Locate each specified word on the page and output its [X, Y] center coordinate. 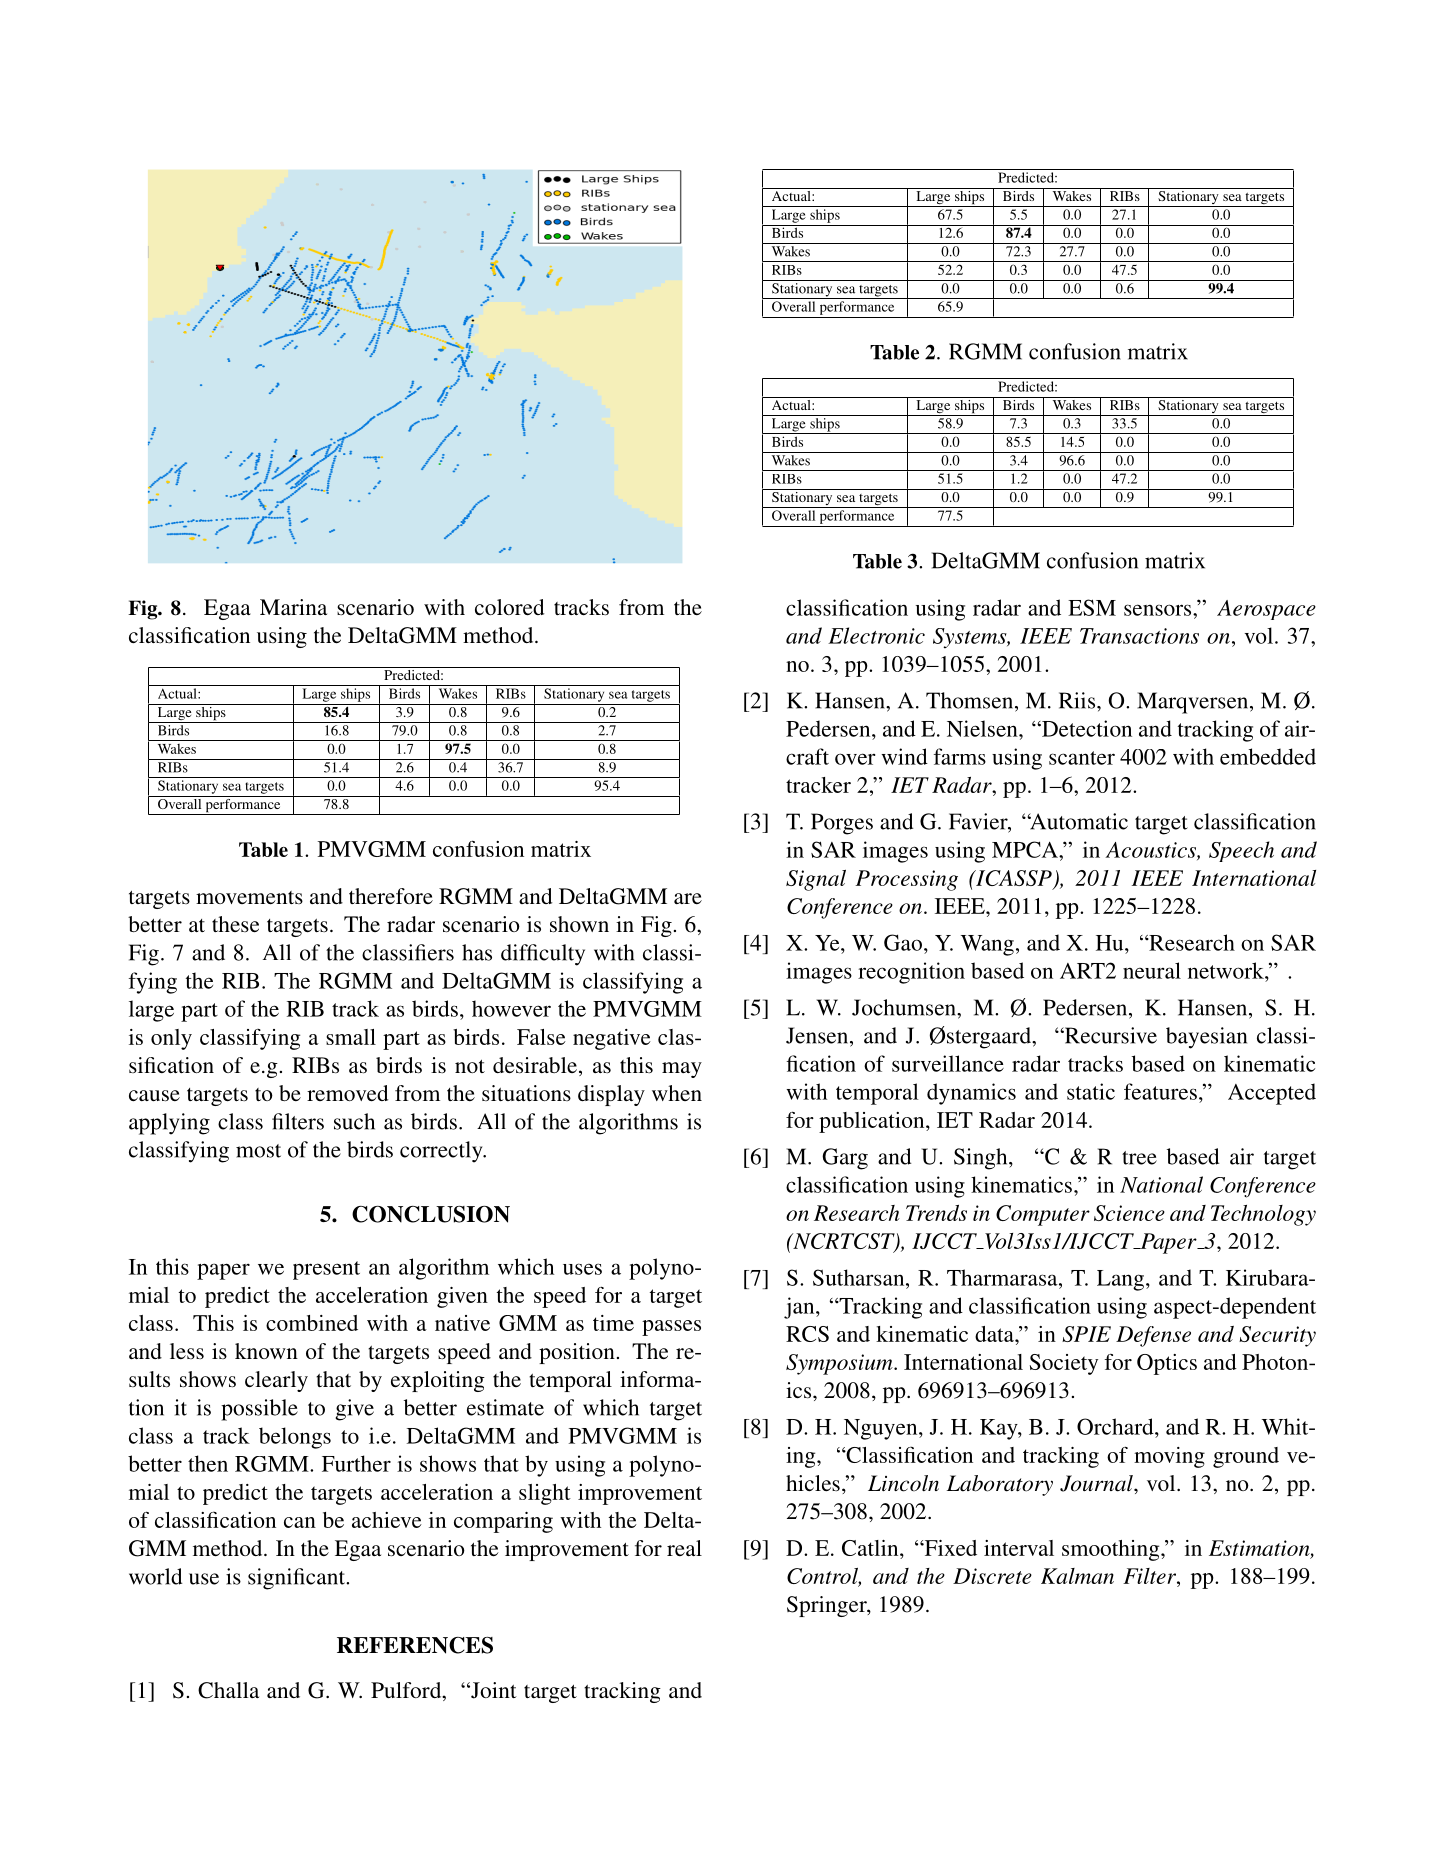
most [258, 1151]
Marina [293, 607]
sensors [1159, 610]
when [677, 1093]
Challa [228, 1690]
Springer [828, 1606]
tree [1139, 1158]
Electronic [876, 635]
